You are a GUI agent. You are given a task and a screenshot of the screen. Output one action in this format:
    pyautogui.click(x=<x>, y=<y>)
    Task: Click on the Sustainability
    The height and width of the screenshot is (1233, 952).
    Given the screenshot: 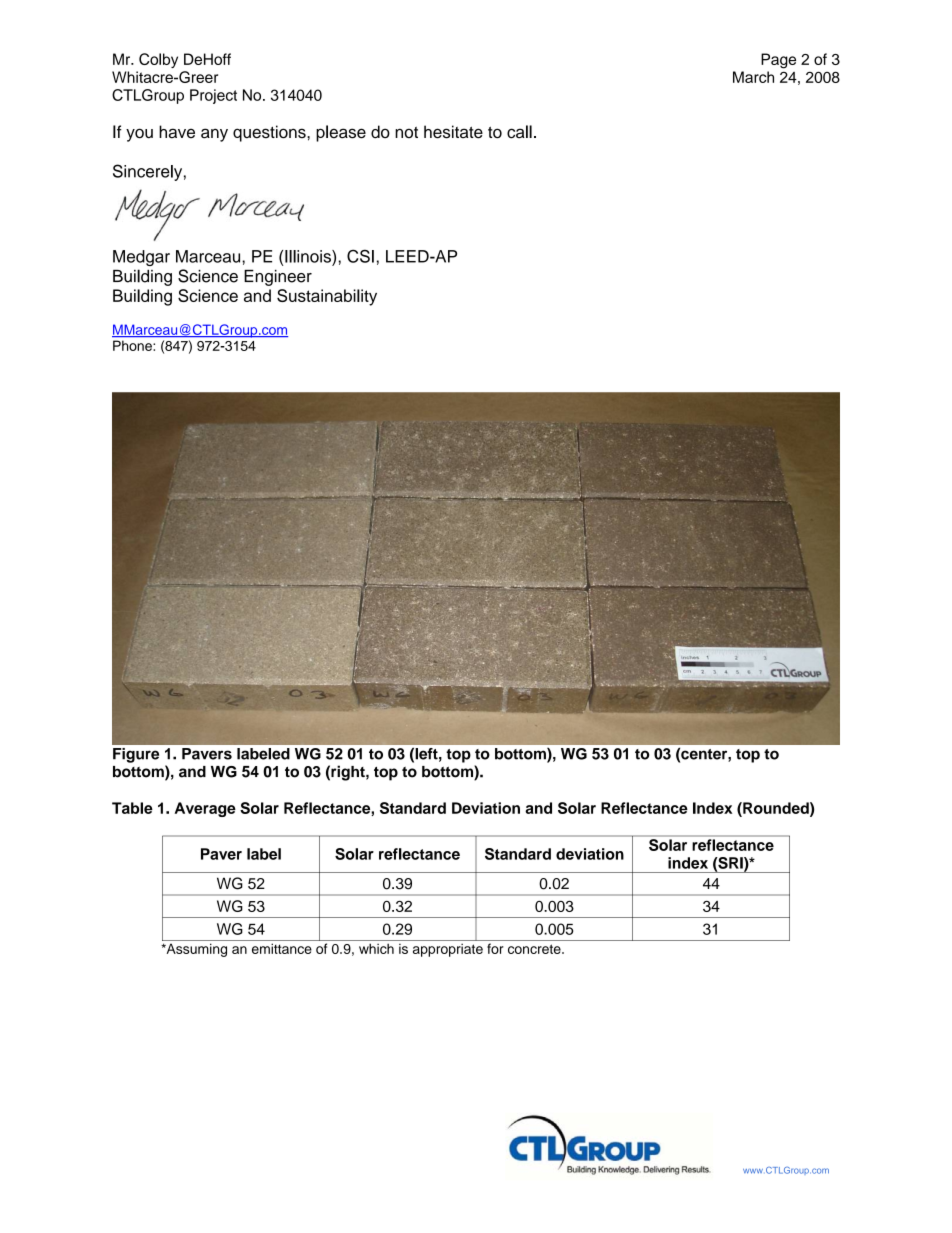 What is the action you would take?
    pyautogui.click(x=327, y=297)
